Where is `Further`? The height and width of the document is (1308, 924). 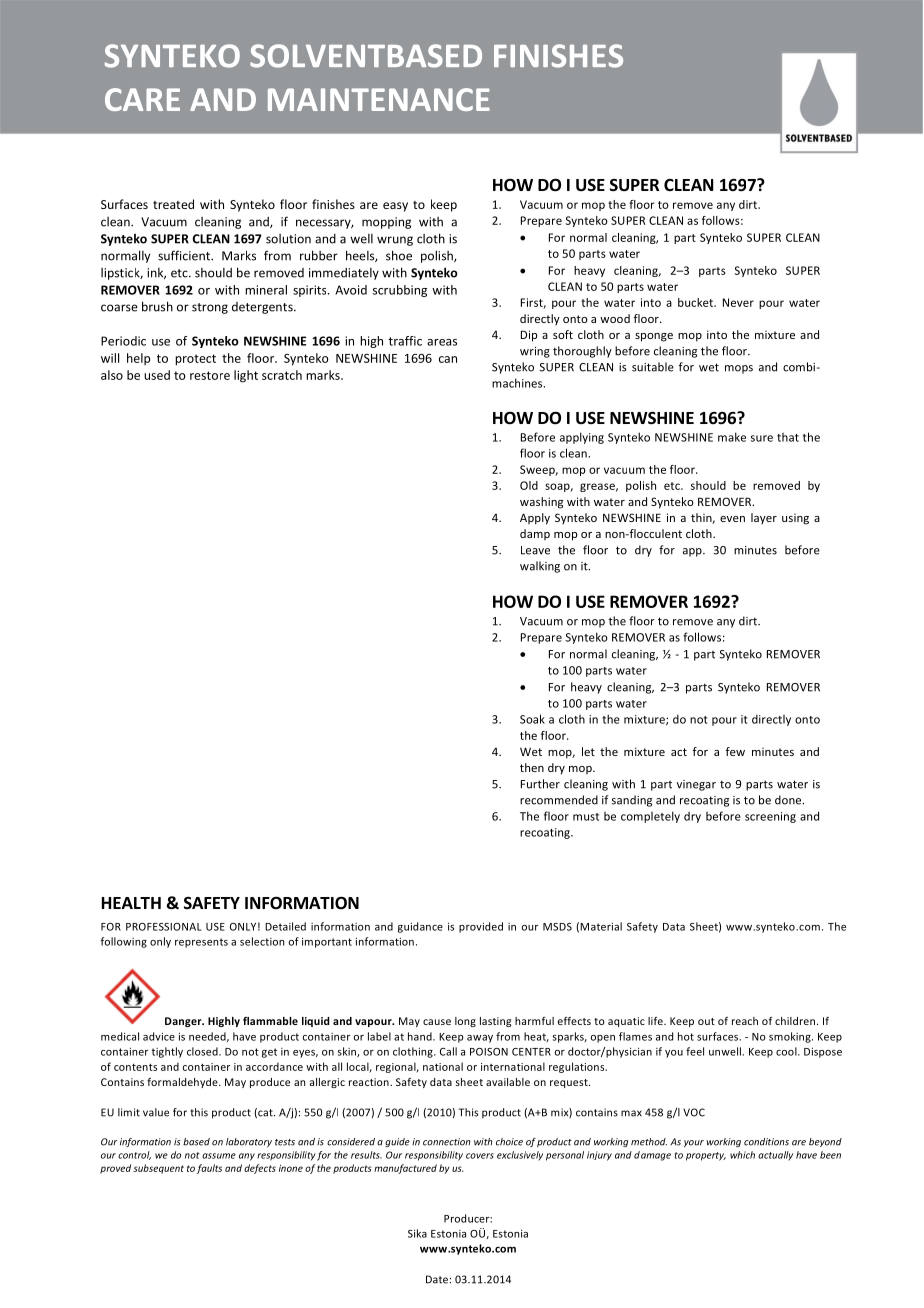 Further is located at coordinates (540, 784).
